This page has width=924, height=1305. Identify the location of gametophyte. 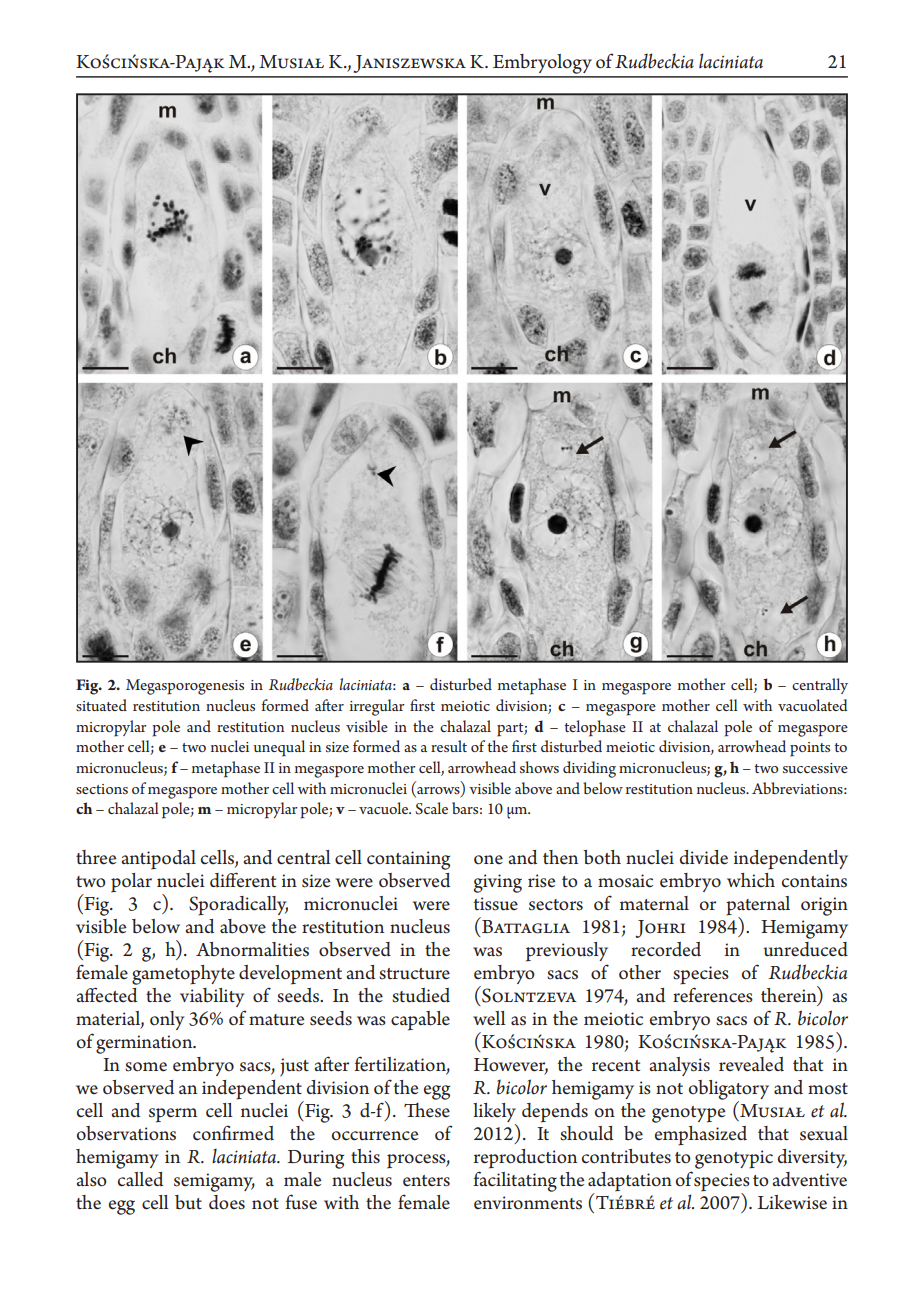
(183, 975).
